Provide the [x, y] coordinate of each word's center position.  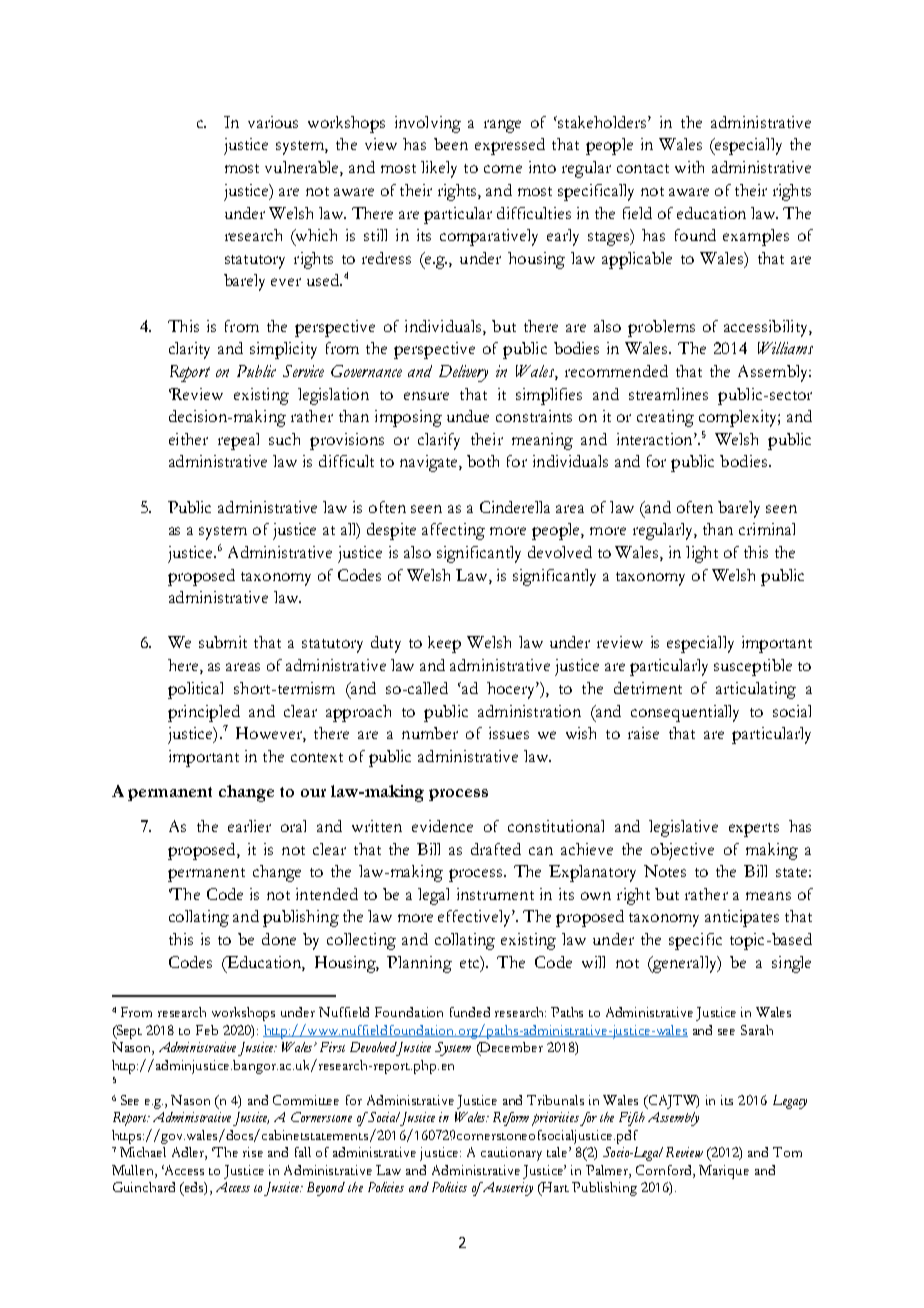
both [483, 461]
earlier [249, 826]
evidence [442, 826]
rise [253, 1152]
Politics [449, 1187]
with [689, 167]
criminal [767, 529]
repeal [238, 441]
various [273, 122]
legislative [683, 828]
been [451, 144]
